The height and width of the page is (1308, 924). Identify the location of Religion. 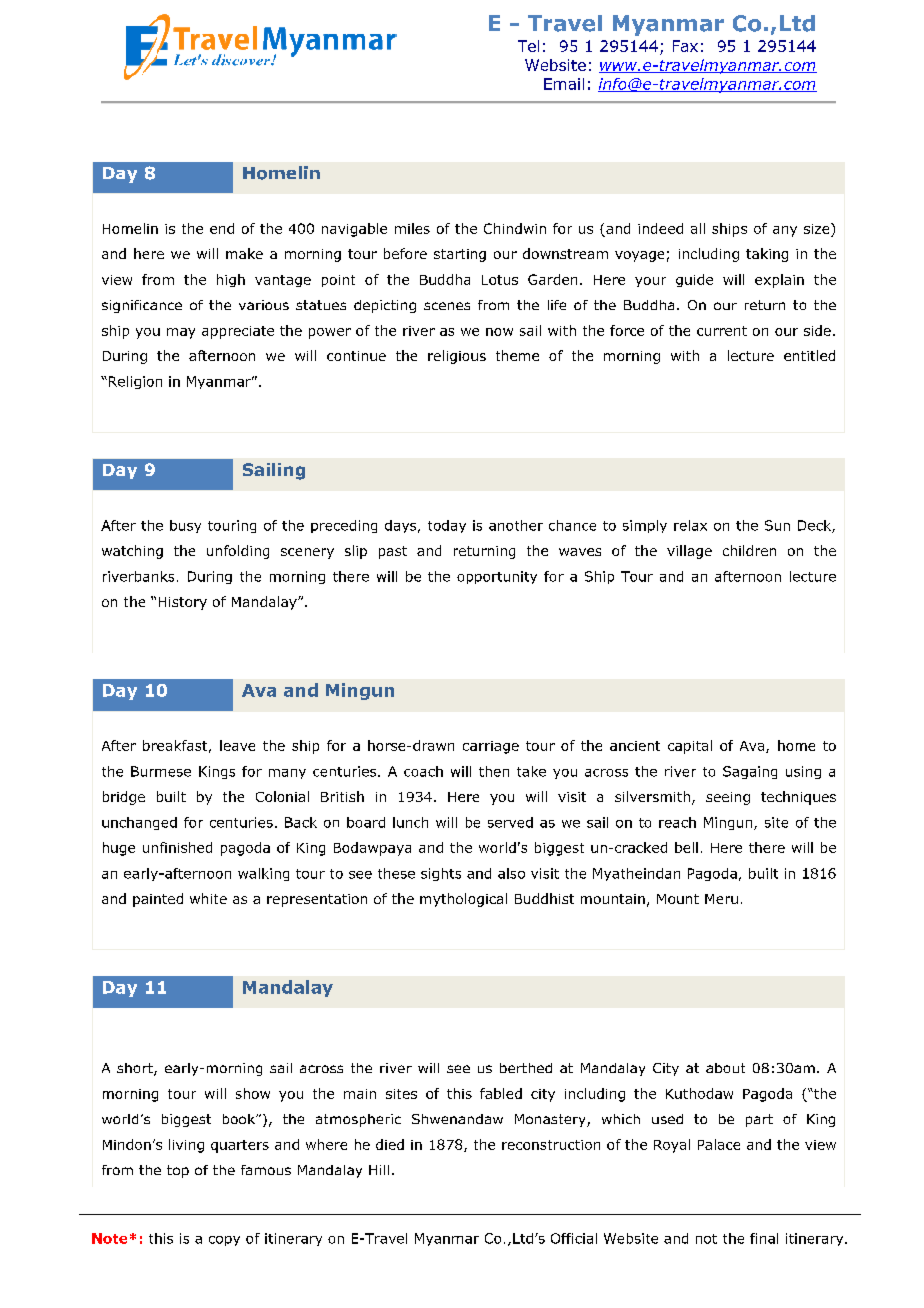
(134, 382).
